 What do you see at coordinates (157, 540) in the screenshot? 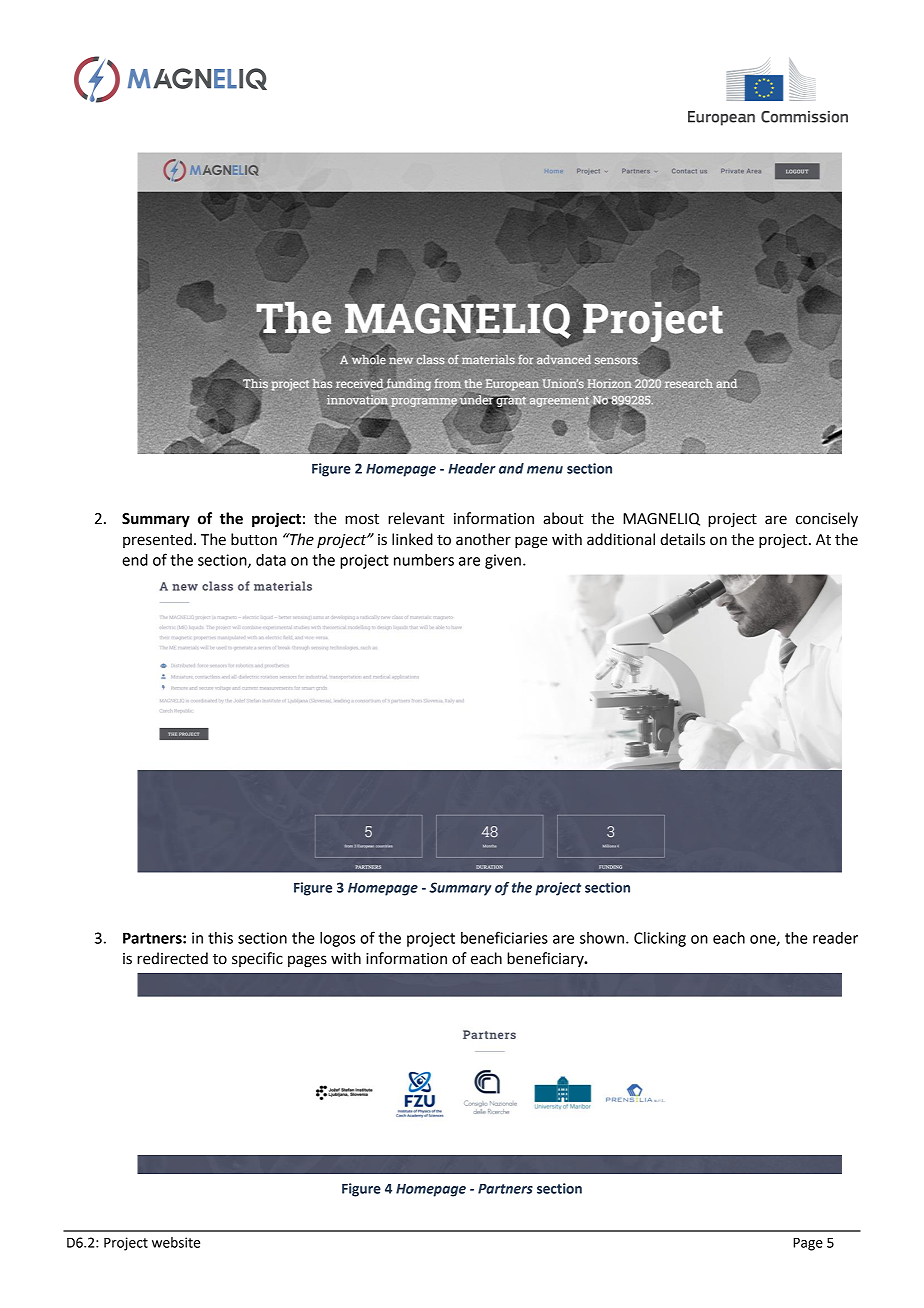
I see `presented` at bounding box center [157, 540].
